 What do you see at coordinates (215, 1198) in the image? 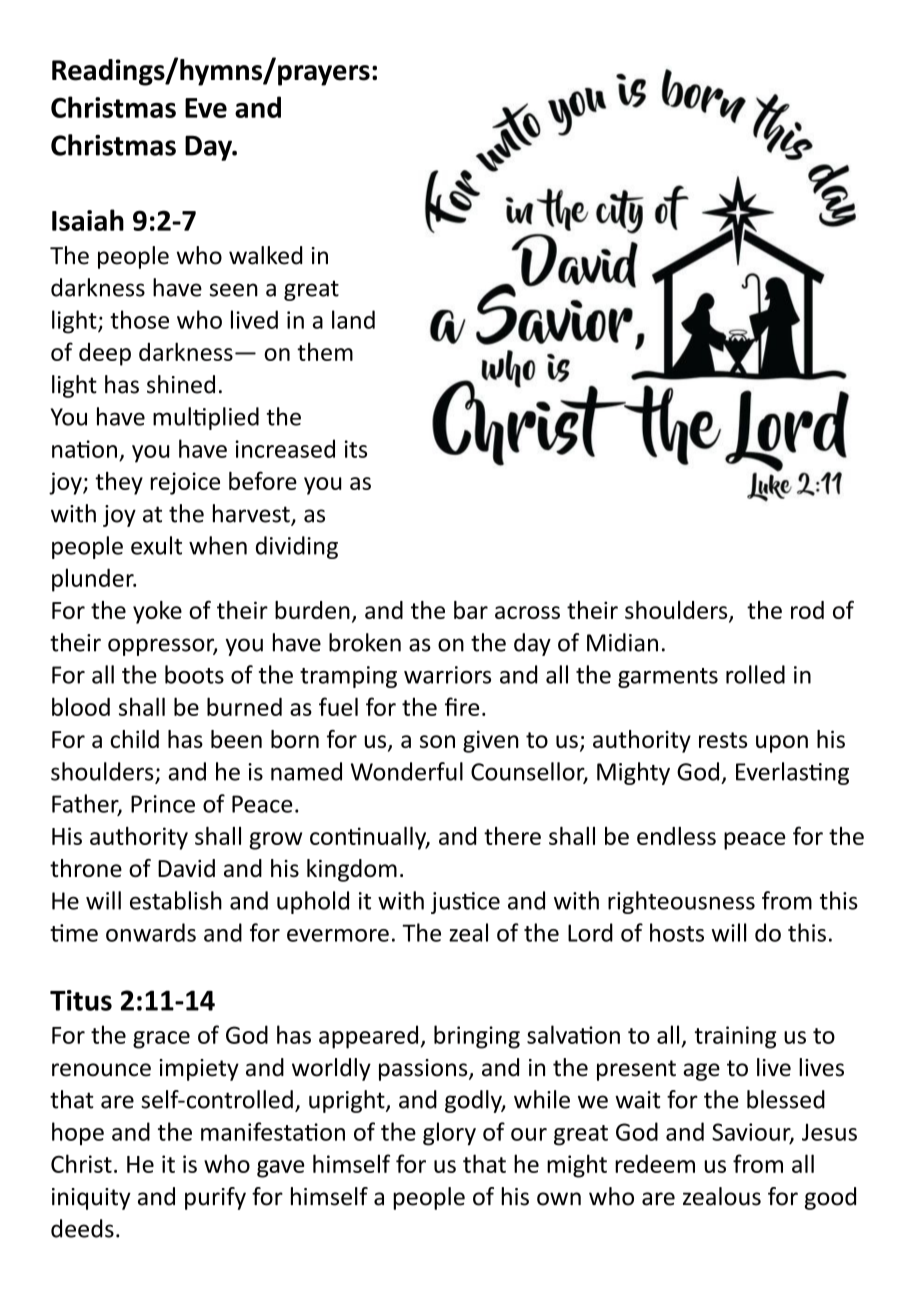
I see `purify` at bounding box center [215, 1198].
